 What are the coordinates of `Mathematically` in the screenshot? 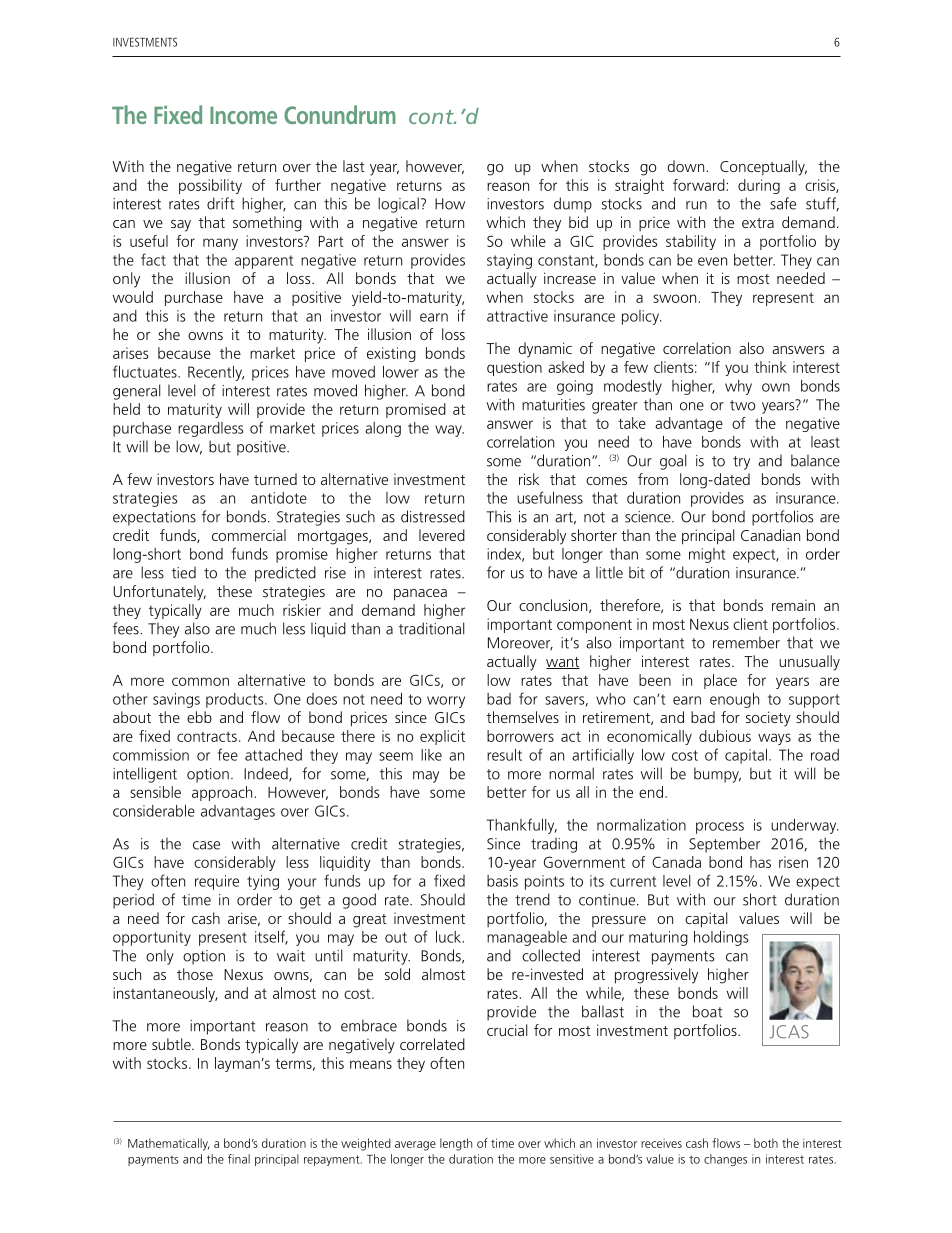 It's located at (168, 1144).
